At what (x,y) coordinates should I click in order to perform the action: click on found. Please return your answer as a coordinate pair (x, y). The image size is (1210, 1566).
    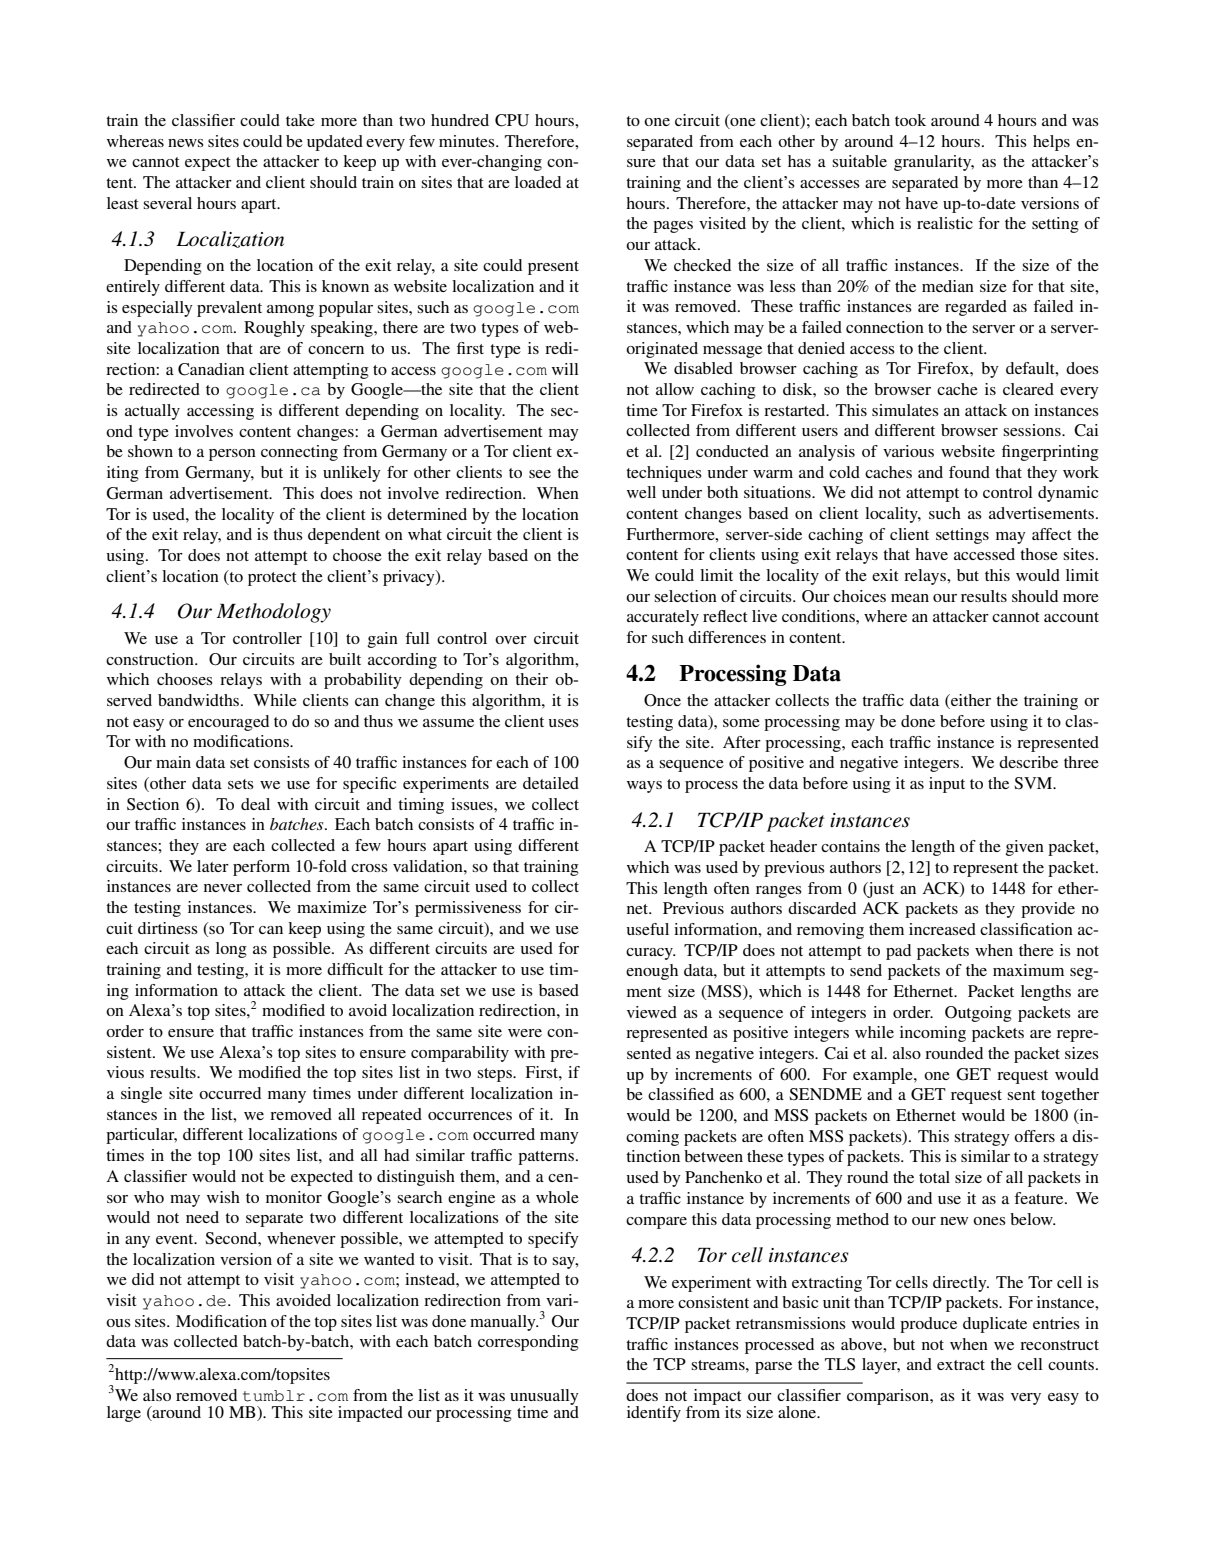
    Looking at the image, I should click on (969, 472).
